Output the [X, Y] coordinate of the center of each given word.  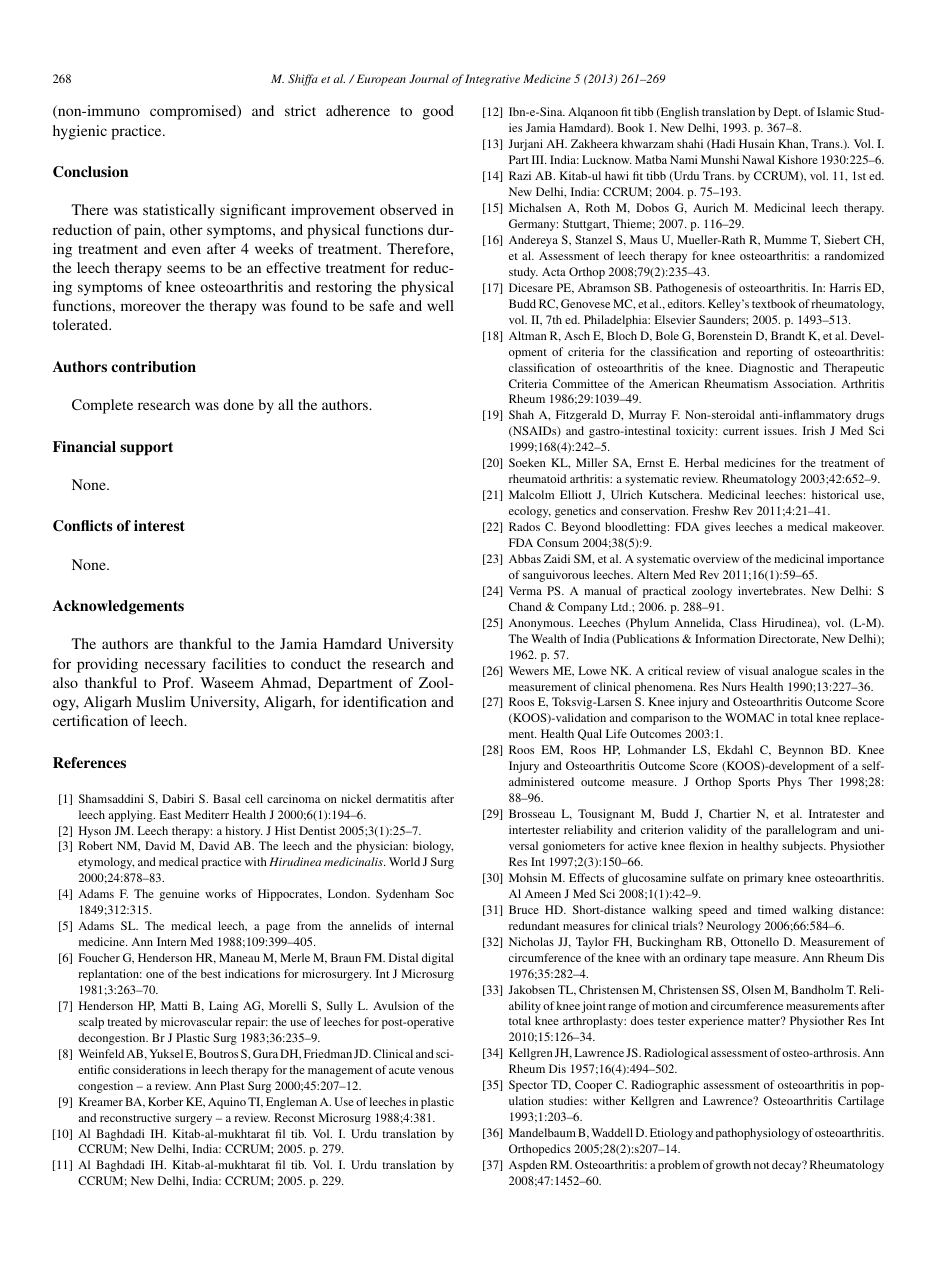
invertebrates [771, 590]
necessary [175, 667]
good [438, 112]
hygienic [80, 132]
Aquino [227, 1103]
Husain [756, 143]
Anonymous [541, 624]
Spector [528, 1086]
